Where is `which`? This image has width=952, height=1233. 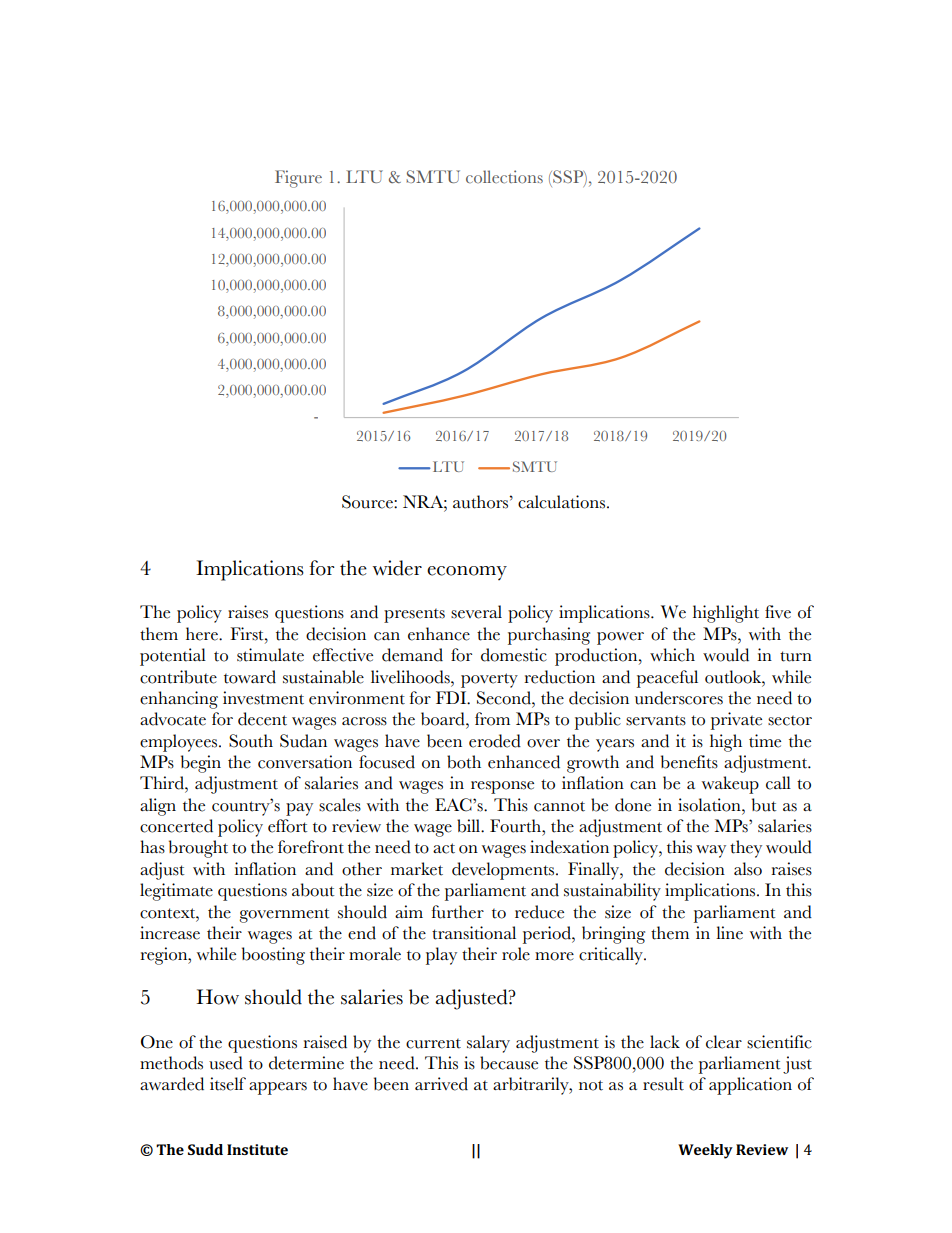 which is located at coordinates (672, 655).
